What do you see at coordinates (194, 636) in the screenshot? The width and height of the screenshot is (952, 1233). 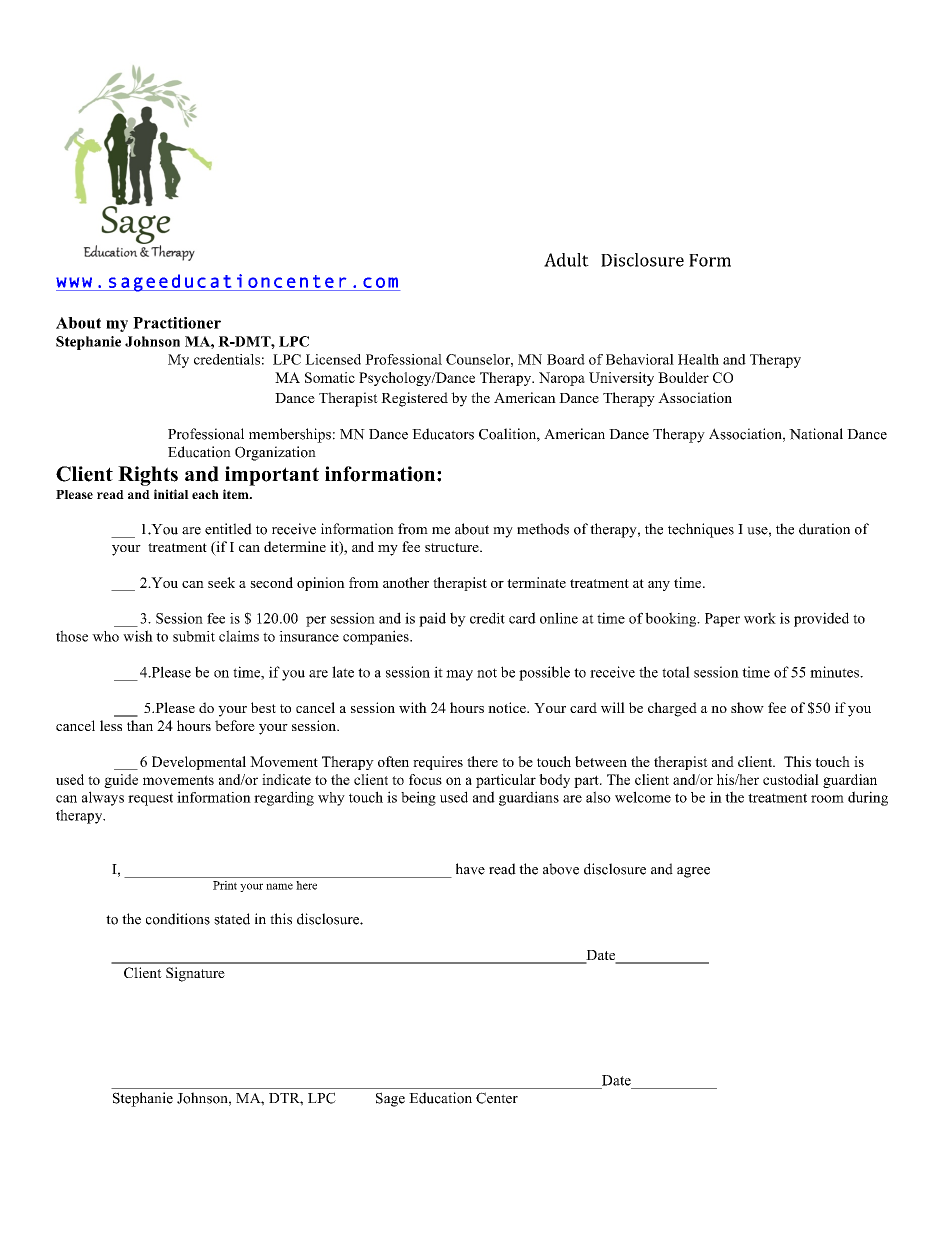 I see `submit` at bounding box center [194, 636].
